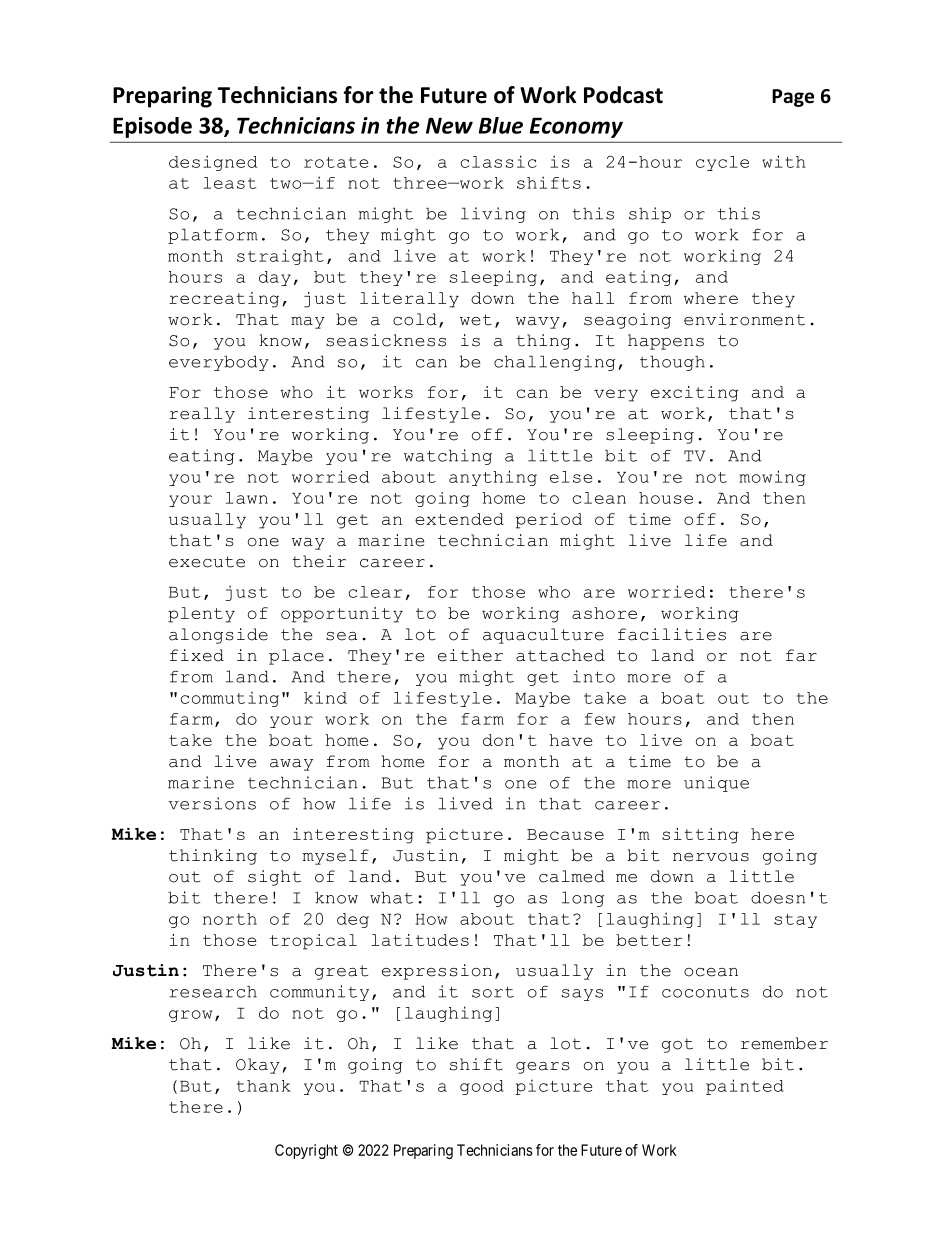  I want to click on really, so click(202, 415).
